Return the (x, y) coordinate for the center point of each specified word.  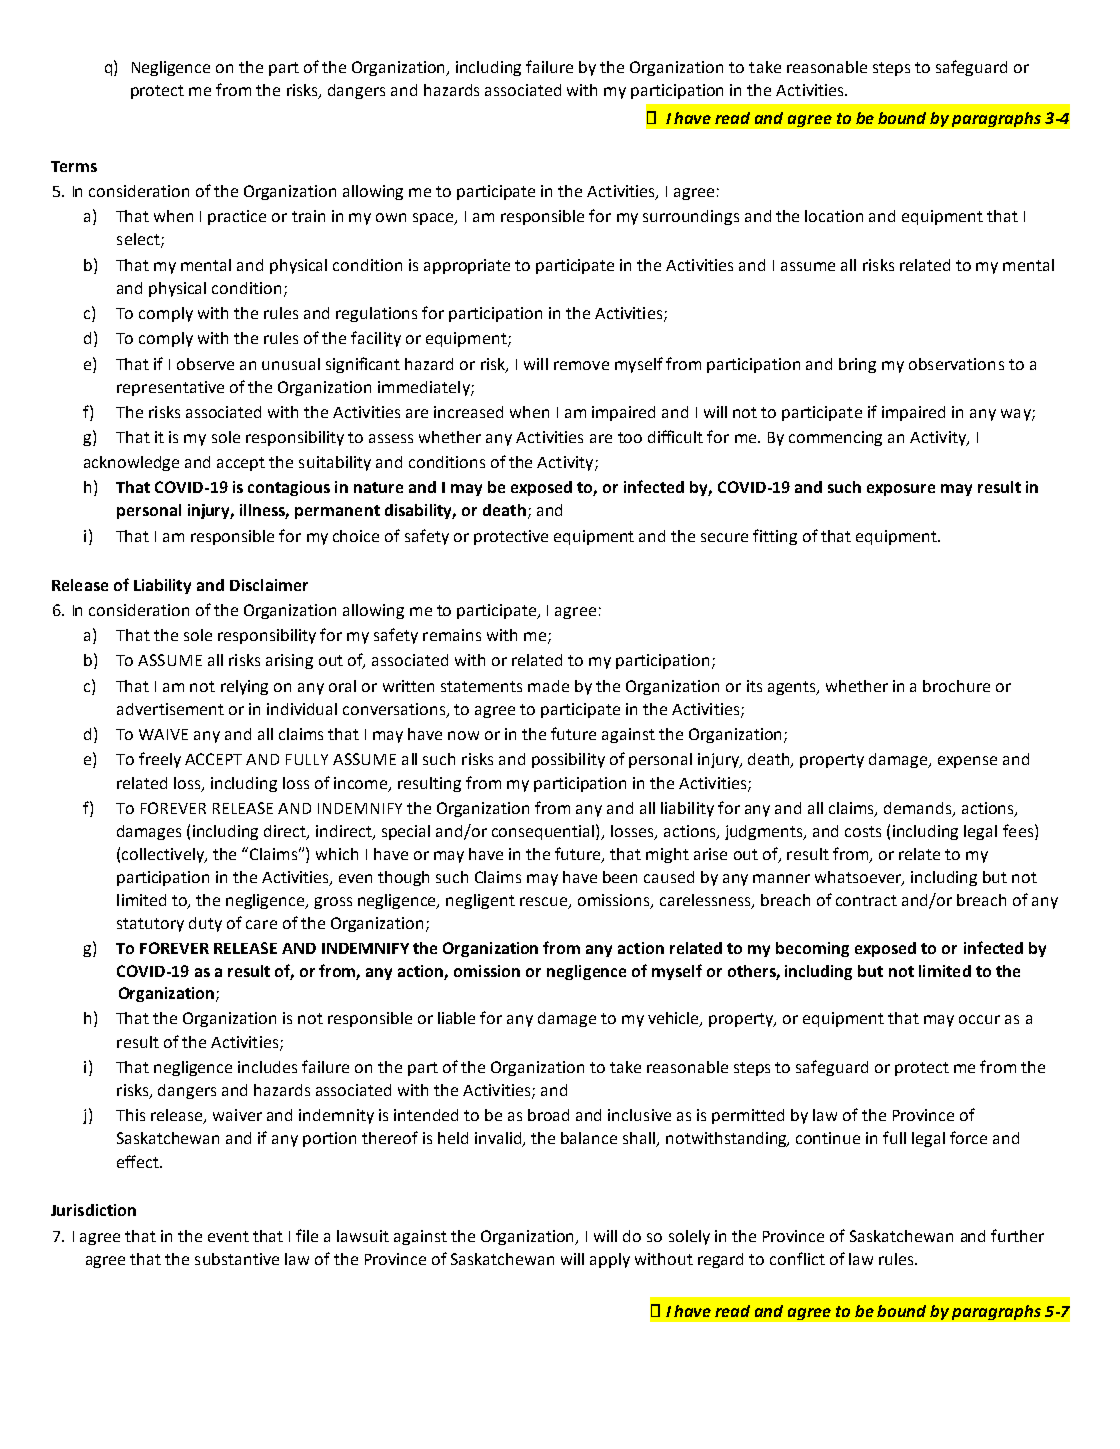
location (834, 216)
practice (237, 217)
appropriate (467, 266)
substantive (237, 1259)
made (548, 686)
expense (967, 762)
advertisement (170, 709)
